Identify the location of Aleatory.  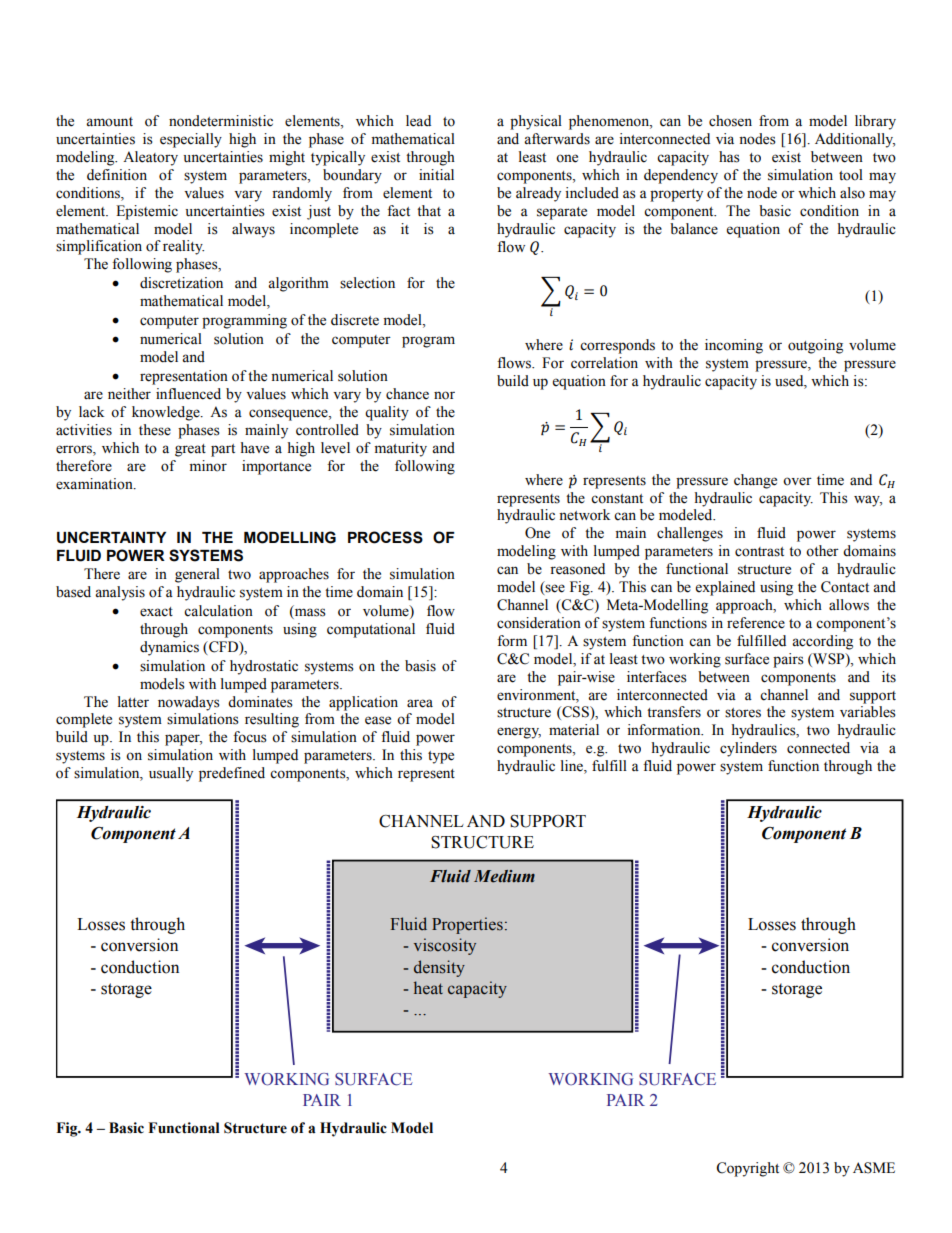
(150, 158).
